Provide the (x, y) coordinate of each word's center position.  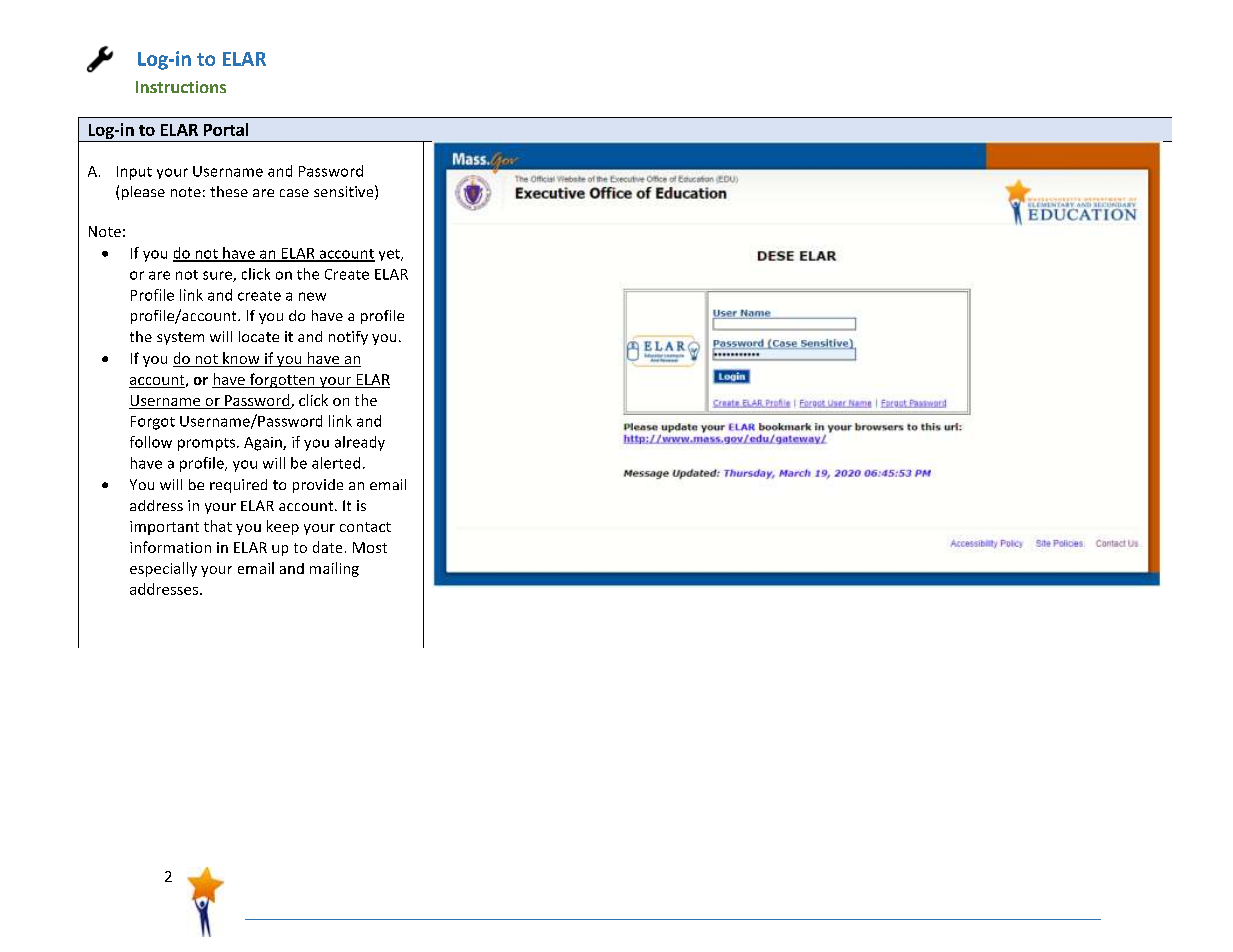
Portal (226, 129)
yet (390, 255)
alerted (336, 463)
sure (218, 276)
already (360, 443)
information (170, 547)
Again (264, 444)
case (294, 193)
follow (151, 442)
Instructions (181, 87)
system (180, 338)
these (229, 191)
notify (348, 338)
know (241, 359)
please (143, 193)
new (312, 296)
